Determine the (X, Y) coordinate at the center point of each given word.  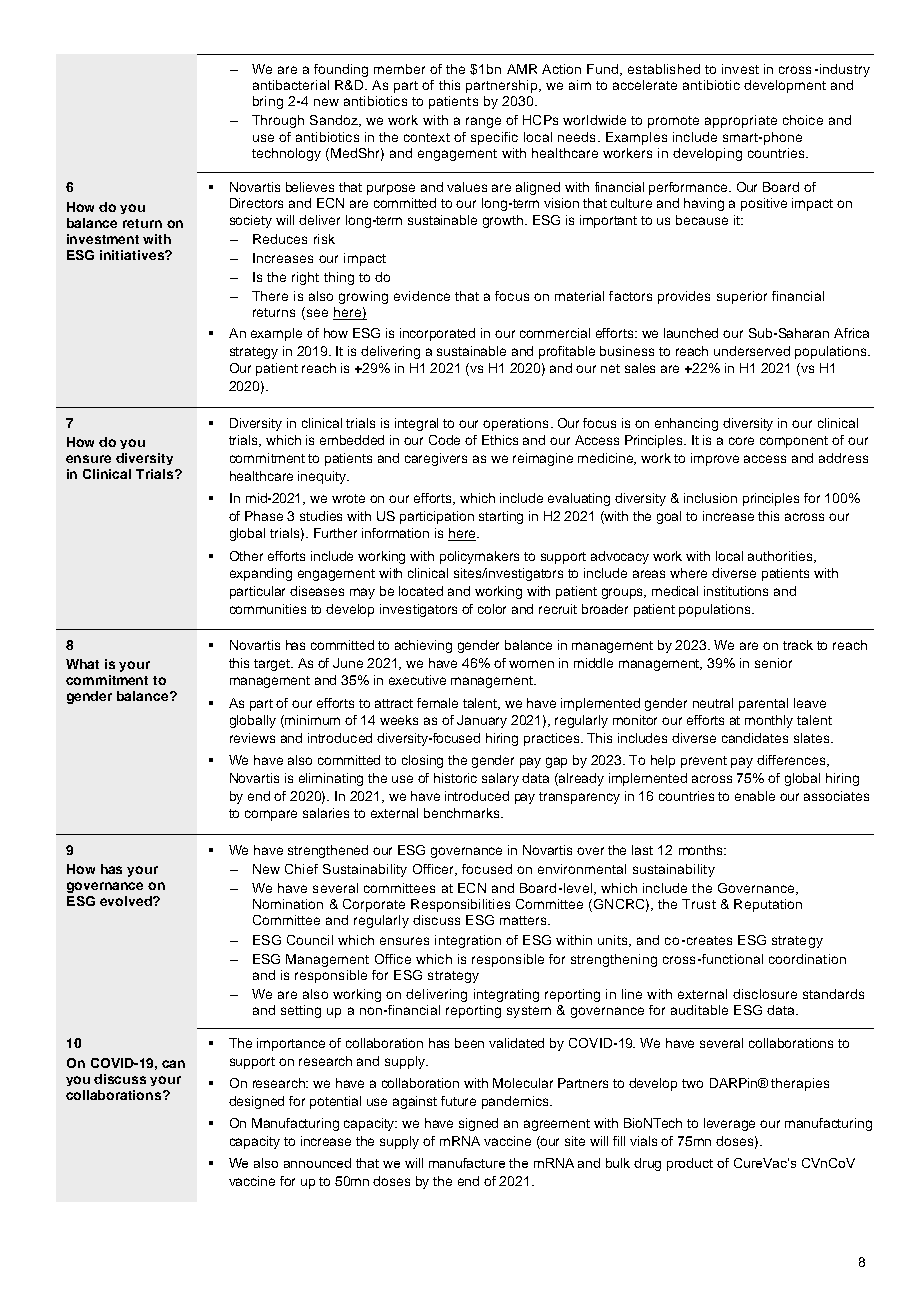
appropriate (741, 121)
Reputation (768, 905)
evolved (127, 901)
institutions (736, 591)
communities (268, 609)
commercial (555, 333)
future (458, 1101)
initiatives (133, 255)
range (483, 122)
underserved (752, 351)
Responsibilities (460, 905)
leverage (729, 1124)
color (492, 609)
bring (268, 102)
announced (317, 1163)
